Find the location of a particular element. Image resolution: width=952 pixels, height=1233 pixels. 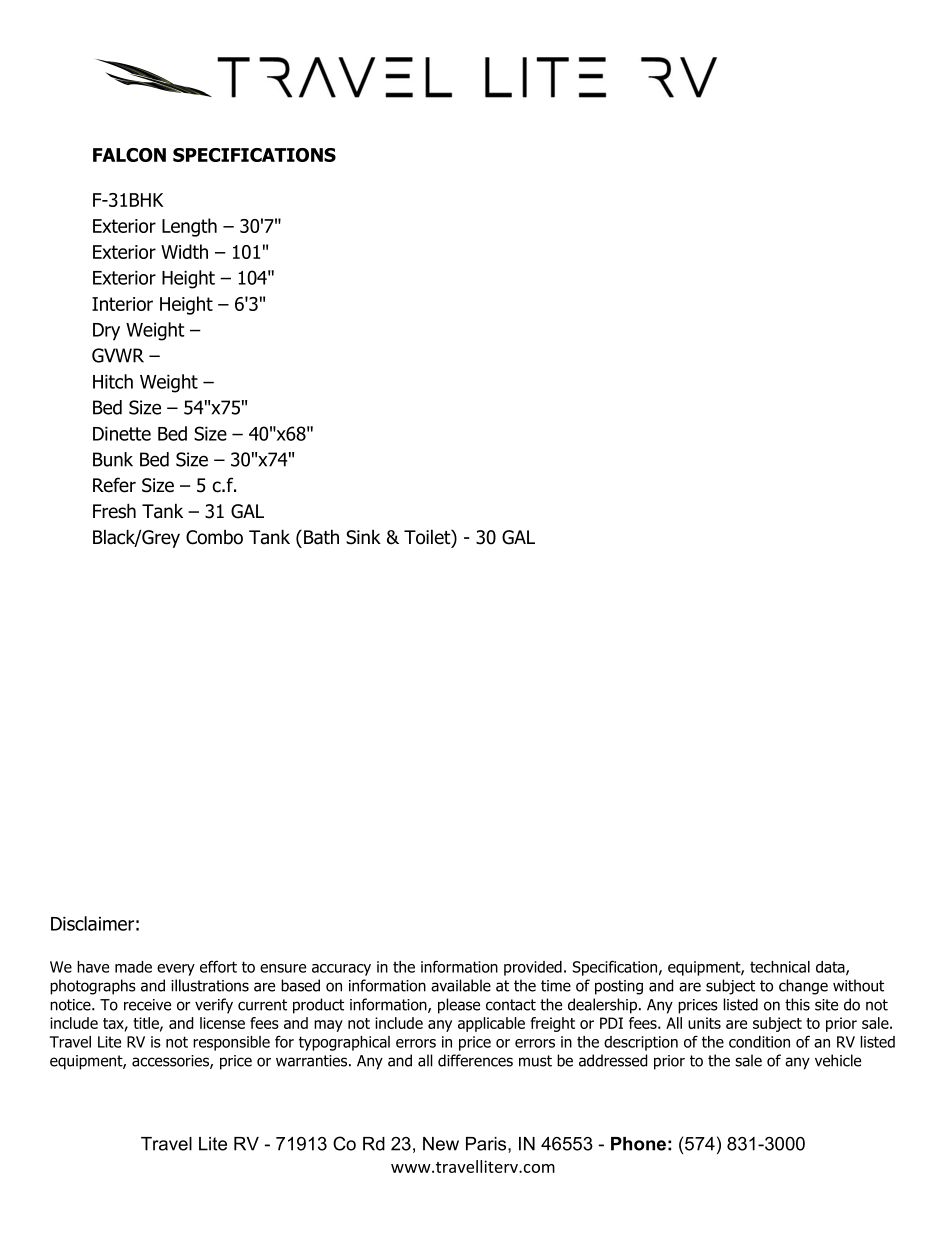

Combo is located at coordinates (214, 537).
